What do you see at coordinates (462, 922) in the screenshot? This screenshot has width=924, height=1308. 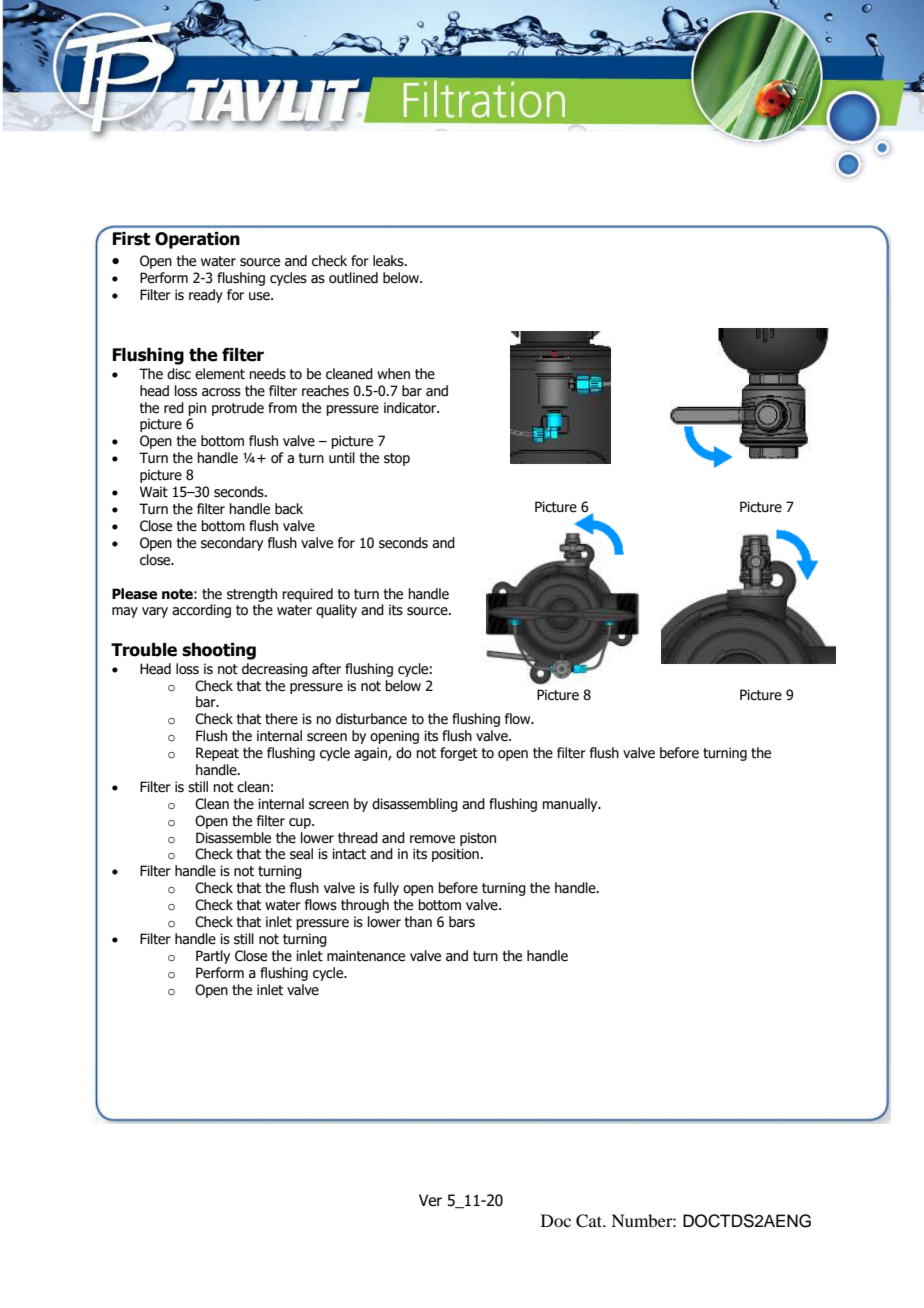 I see `bars` at bounding box center [462, 922].
